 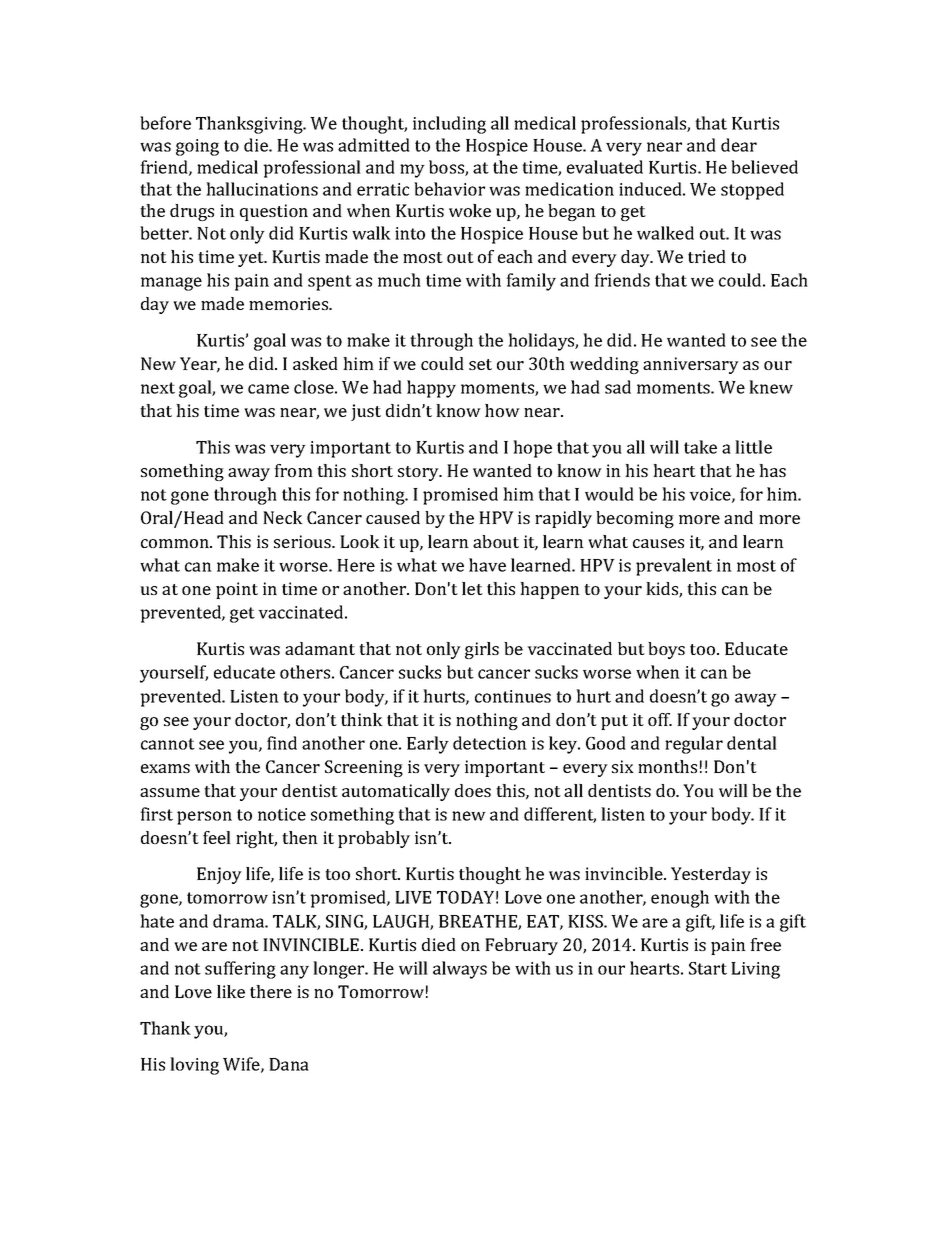 I want to click on anniversary, so click(x=691, y=365).
